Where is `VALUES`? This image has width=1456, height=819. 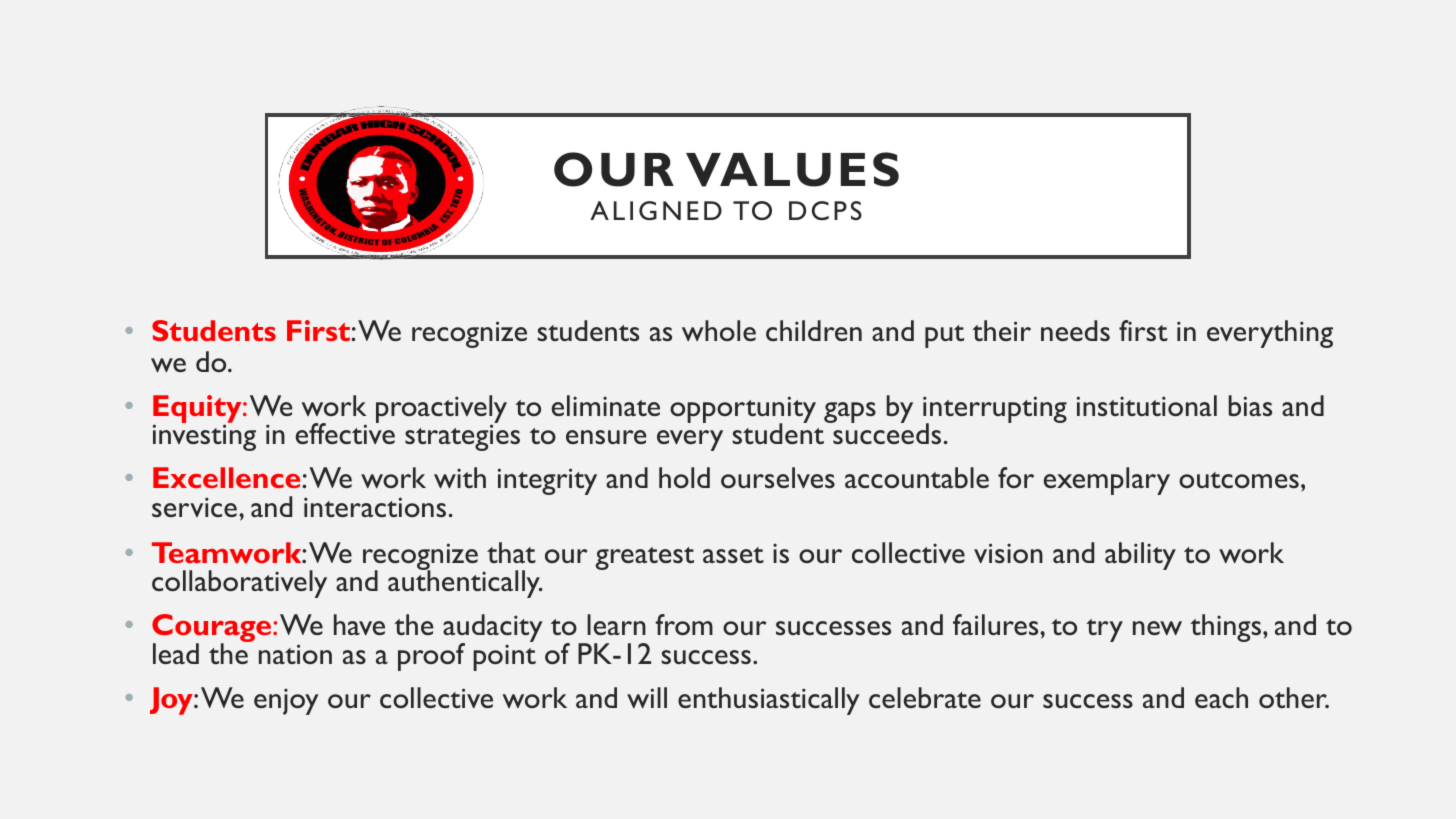 VALUES is located at coordinates (792, 169).
